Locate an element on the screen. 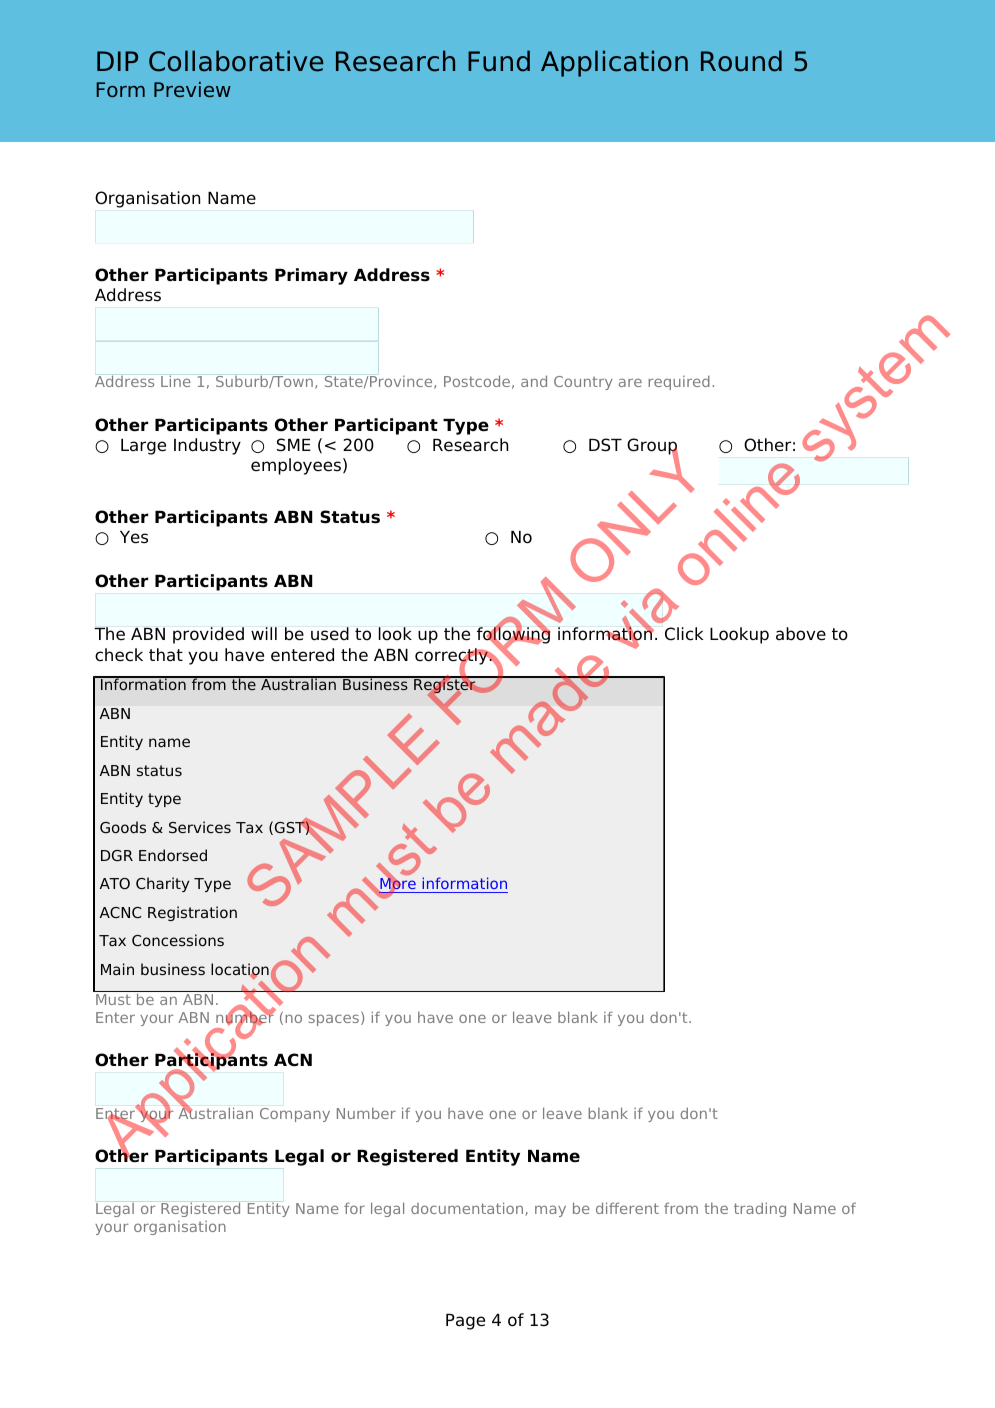  required is located at coordinates (679, 382).
